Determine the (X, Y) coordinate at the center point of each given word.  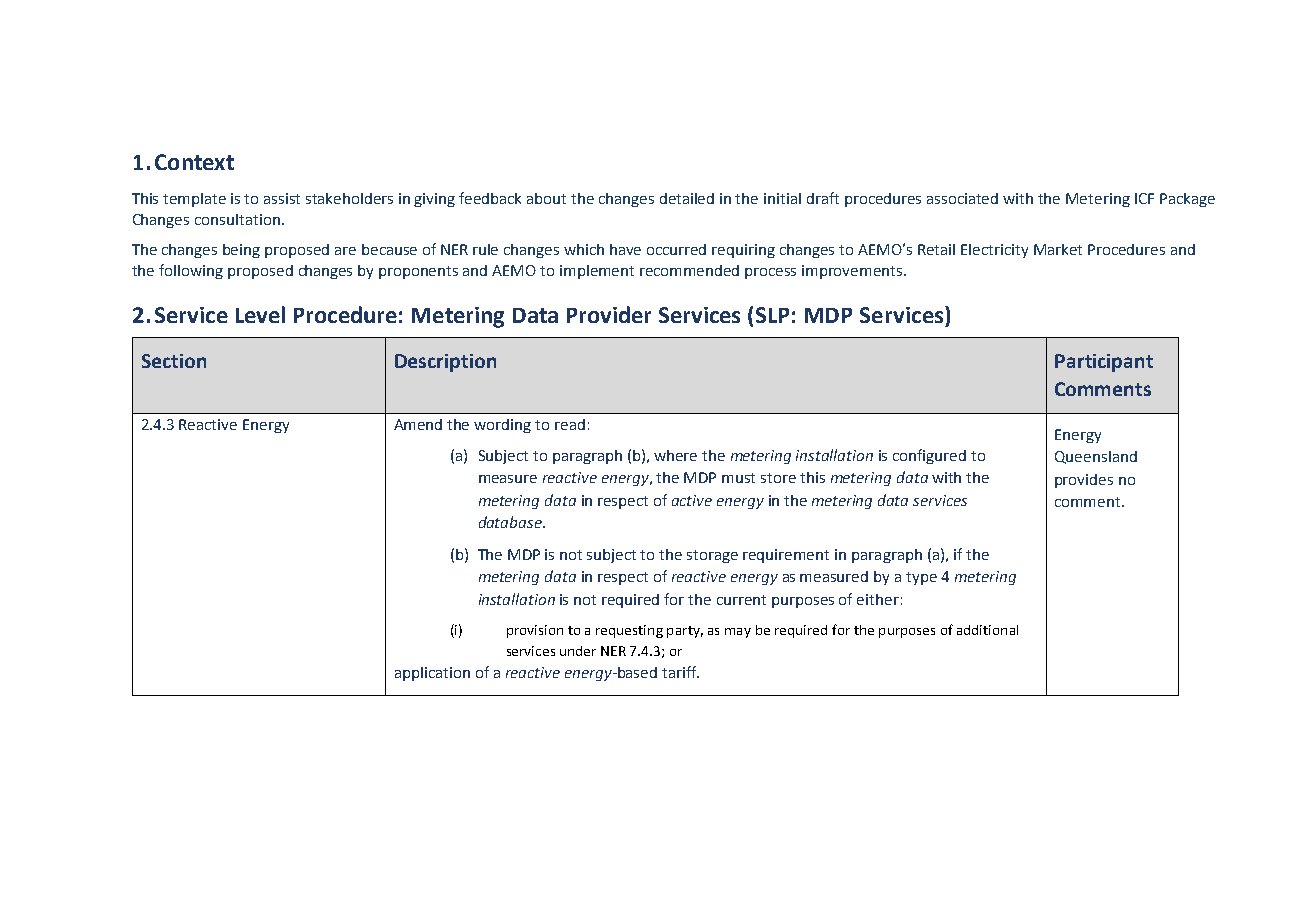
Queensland (1096, 457)
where (675, 455)
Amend (418, 424)
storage (712, 556)
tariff (680, 672)
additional (987, 630)
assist (282, 198)
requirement (786, 556)
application (432, 674)
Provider (609, 314)
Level (260, 314)
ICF (1144, 198)
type (921, 578)
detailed (687, 198)
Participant (1104, 363)
